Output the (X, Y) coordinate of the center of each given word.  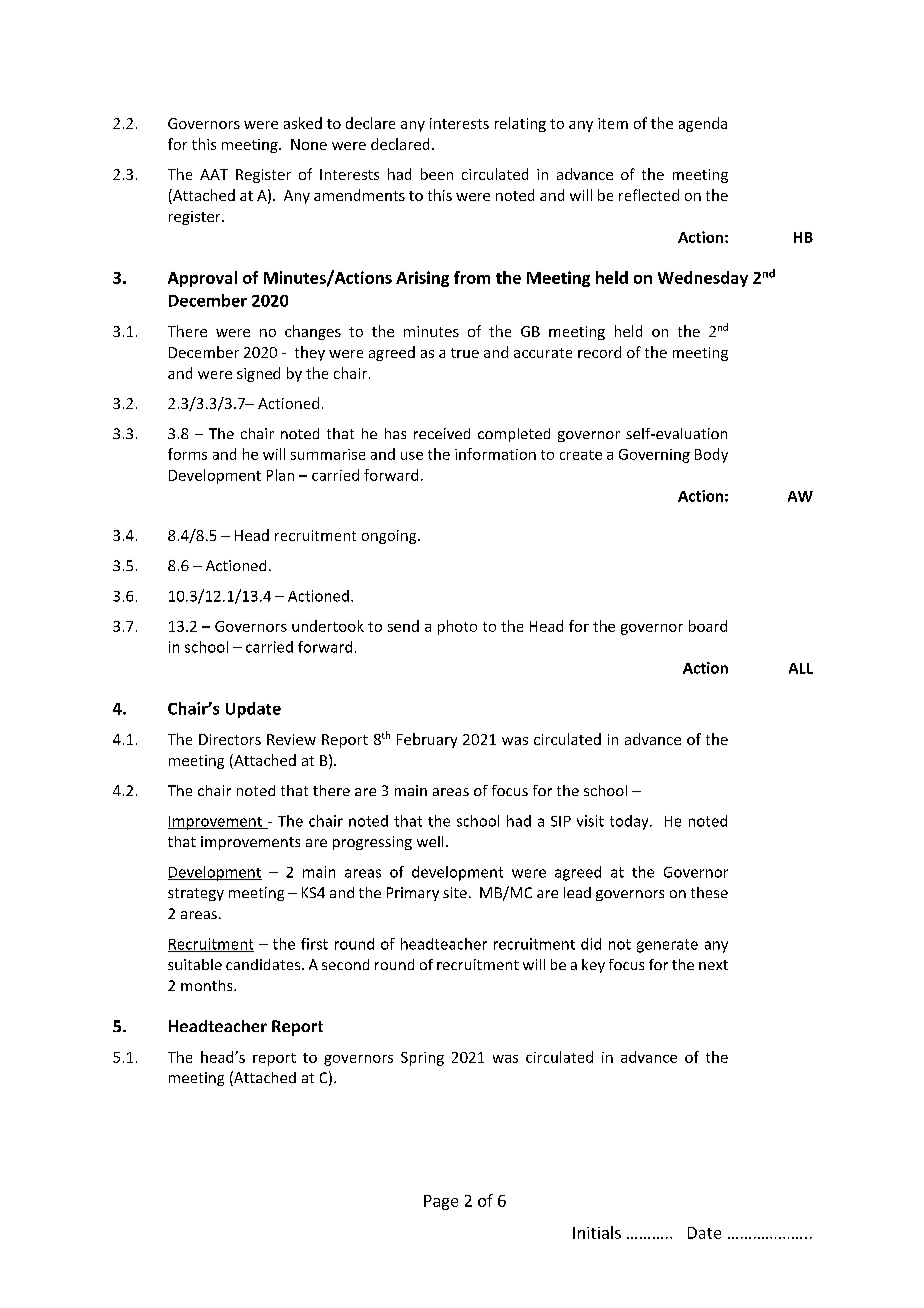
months (208, 985)
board (708, 626)
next (713, 965)
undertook (328, 626)
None (309, 144)
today (630, 822)
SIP (561, 821)
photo (457, 627)
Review (291, 739)
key (593, 966)
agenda (703, 124)
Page (441, 1202)
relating (520, 124)
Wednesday (703, 279)
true (465, 353)
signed (258, 374)
